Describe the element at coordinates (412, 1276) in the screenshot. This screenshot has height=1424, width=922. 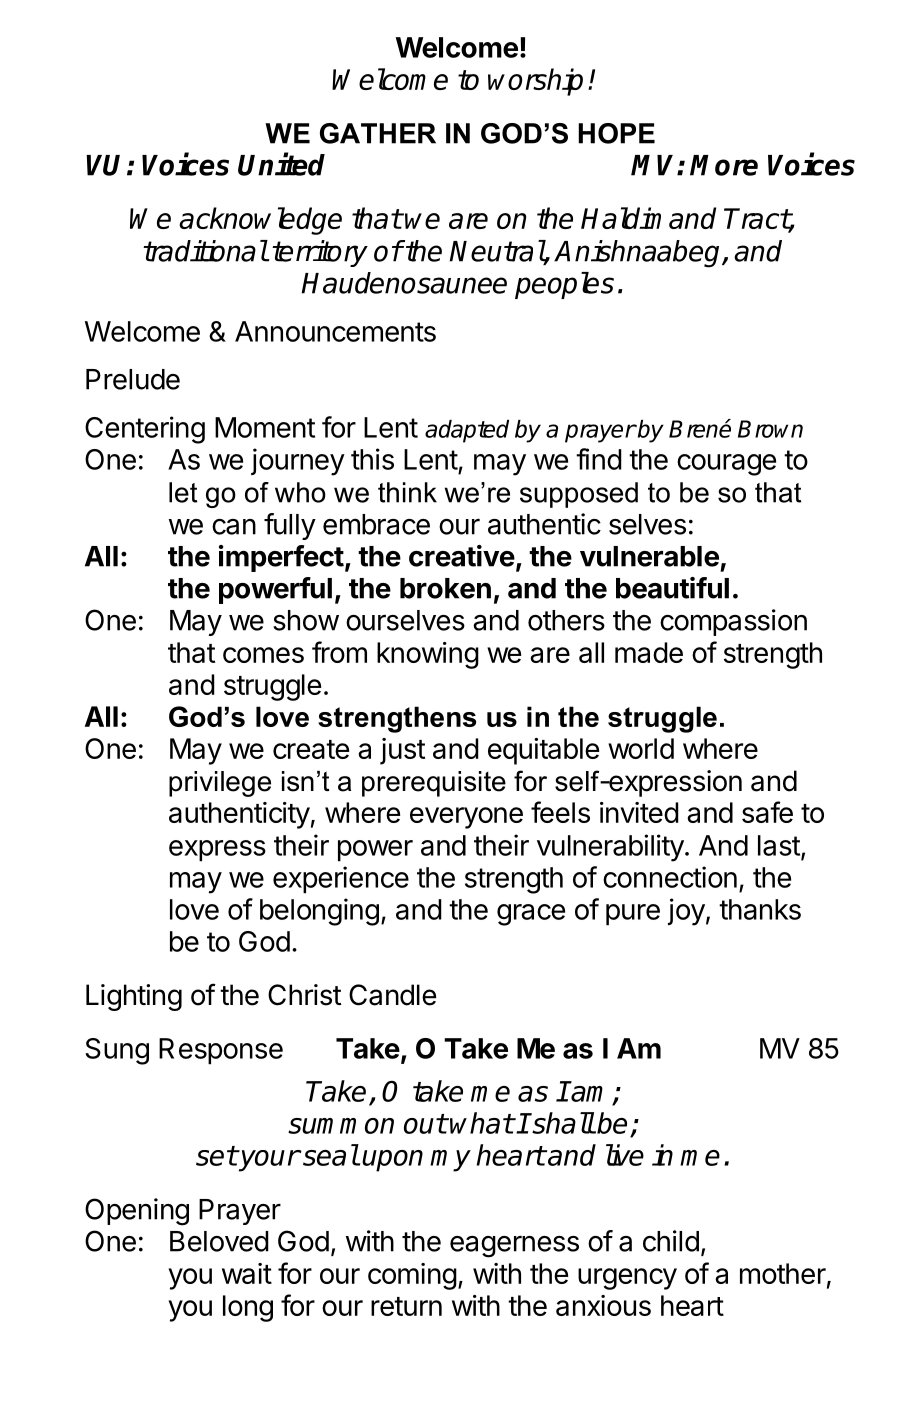
I see `coming` at that location.
